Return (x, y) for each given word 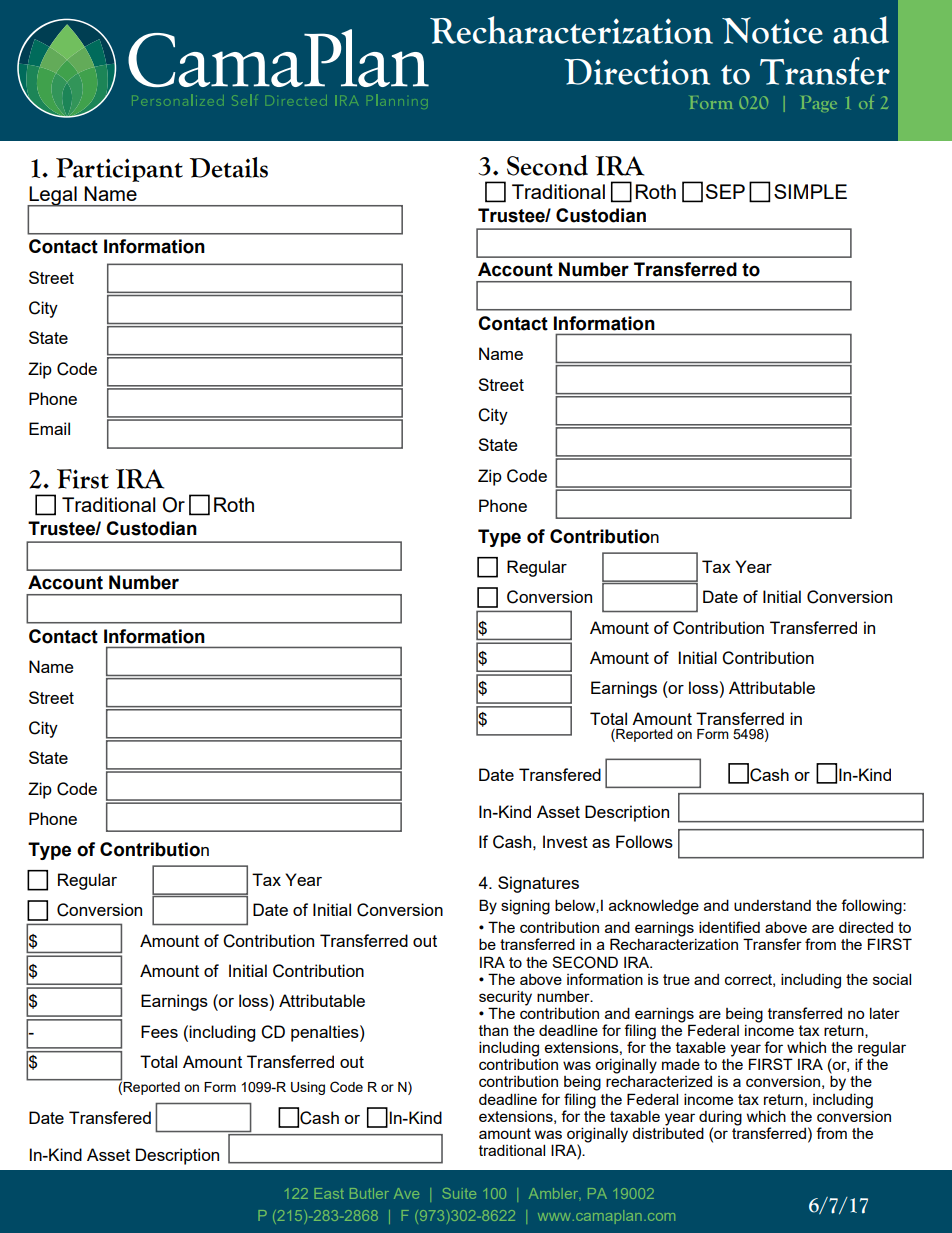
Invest (565, 841)
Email (49, 428)
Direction (637, 72)
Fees (159, 1031)
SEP (725, 191)
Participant (119, 170)
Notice (772, 30)
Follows (644, 841)
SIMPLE (810, 191)
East (329, 1193)
